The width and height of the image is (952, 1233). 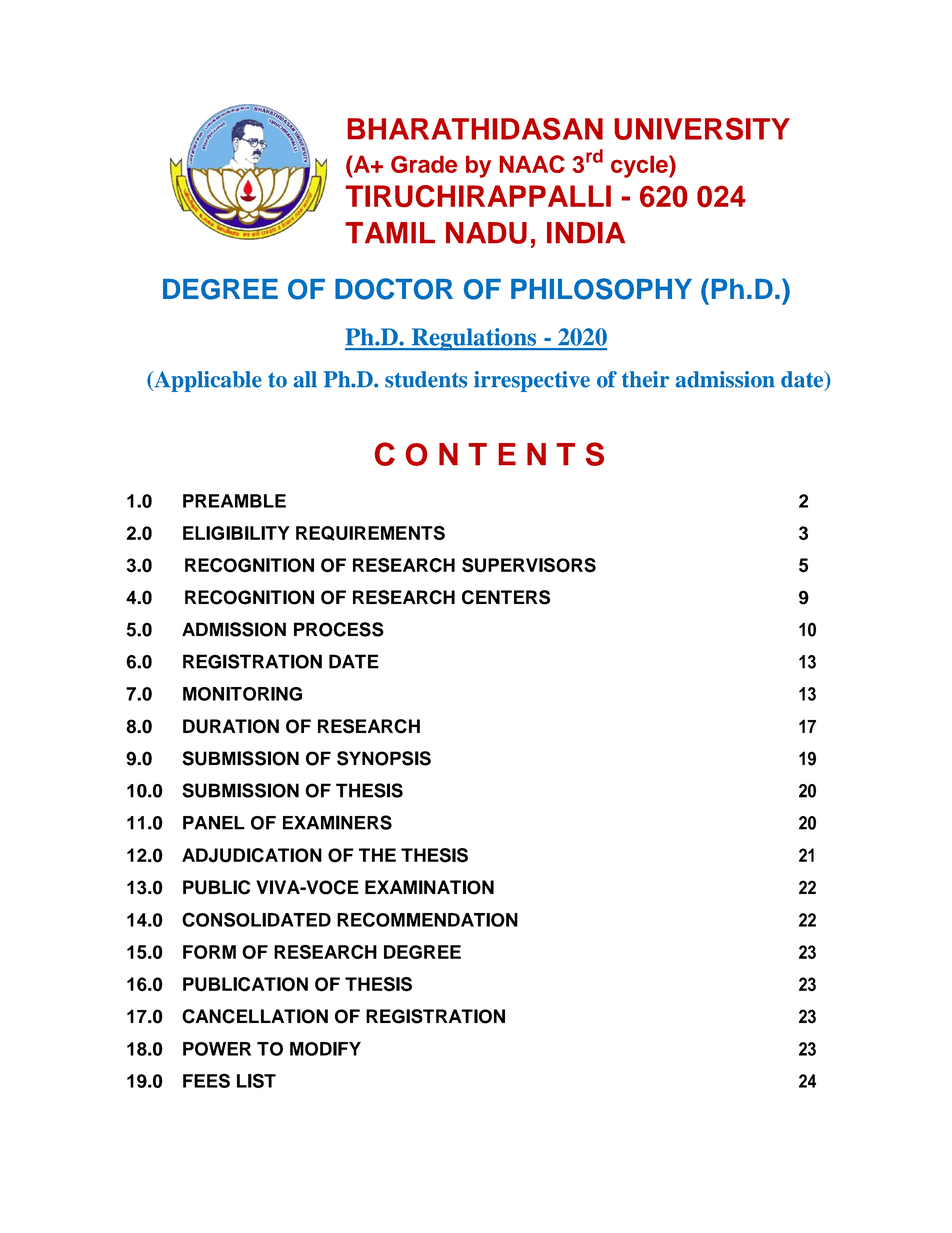 What do you see at coordinates (426, 379) in the image?
I see `students` at bounding box center [426, 379].
